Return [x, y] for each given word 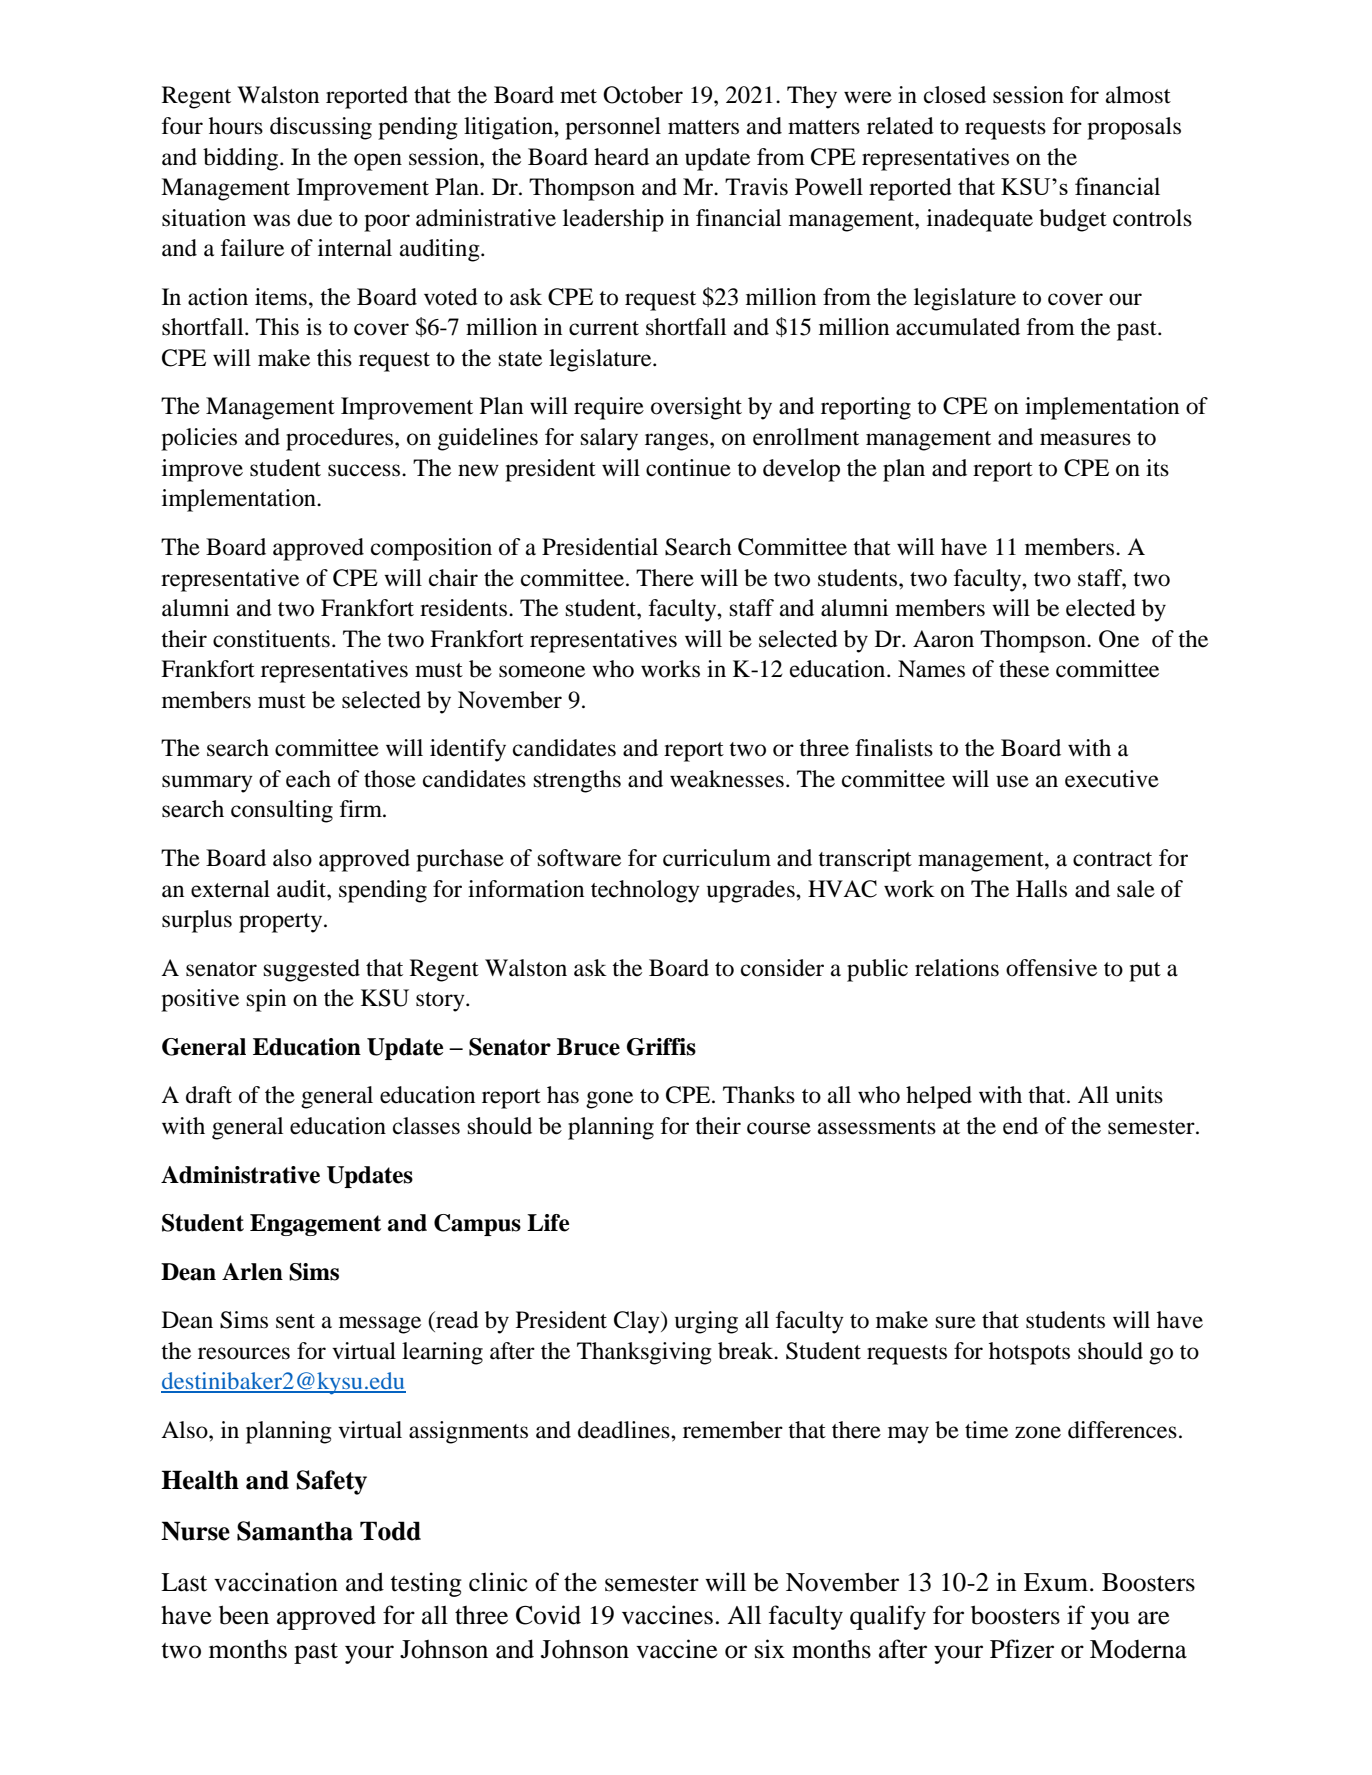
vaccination [276, 1582]
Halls [1041, 889]
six [770, 1649]
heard [621, 157]
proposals [1134, 128]
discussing [321, 128]
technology [645, 891]
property [282, 923]
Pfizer [1022, 1649]
